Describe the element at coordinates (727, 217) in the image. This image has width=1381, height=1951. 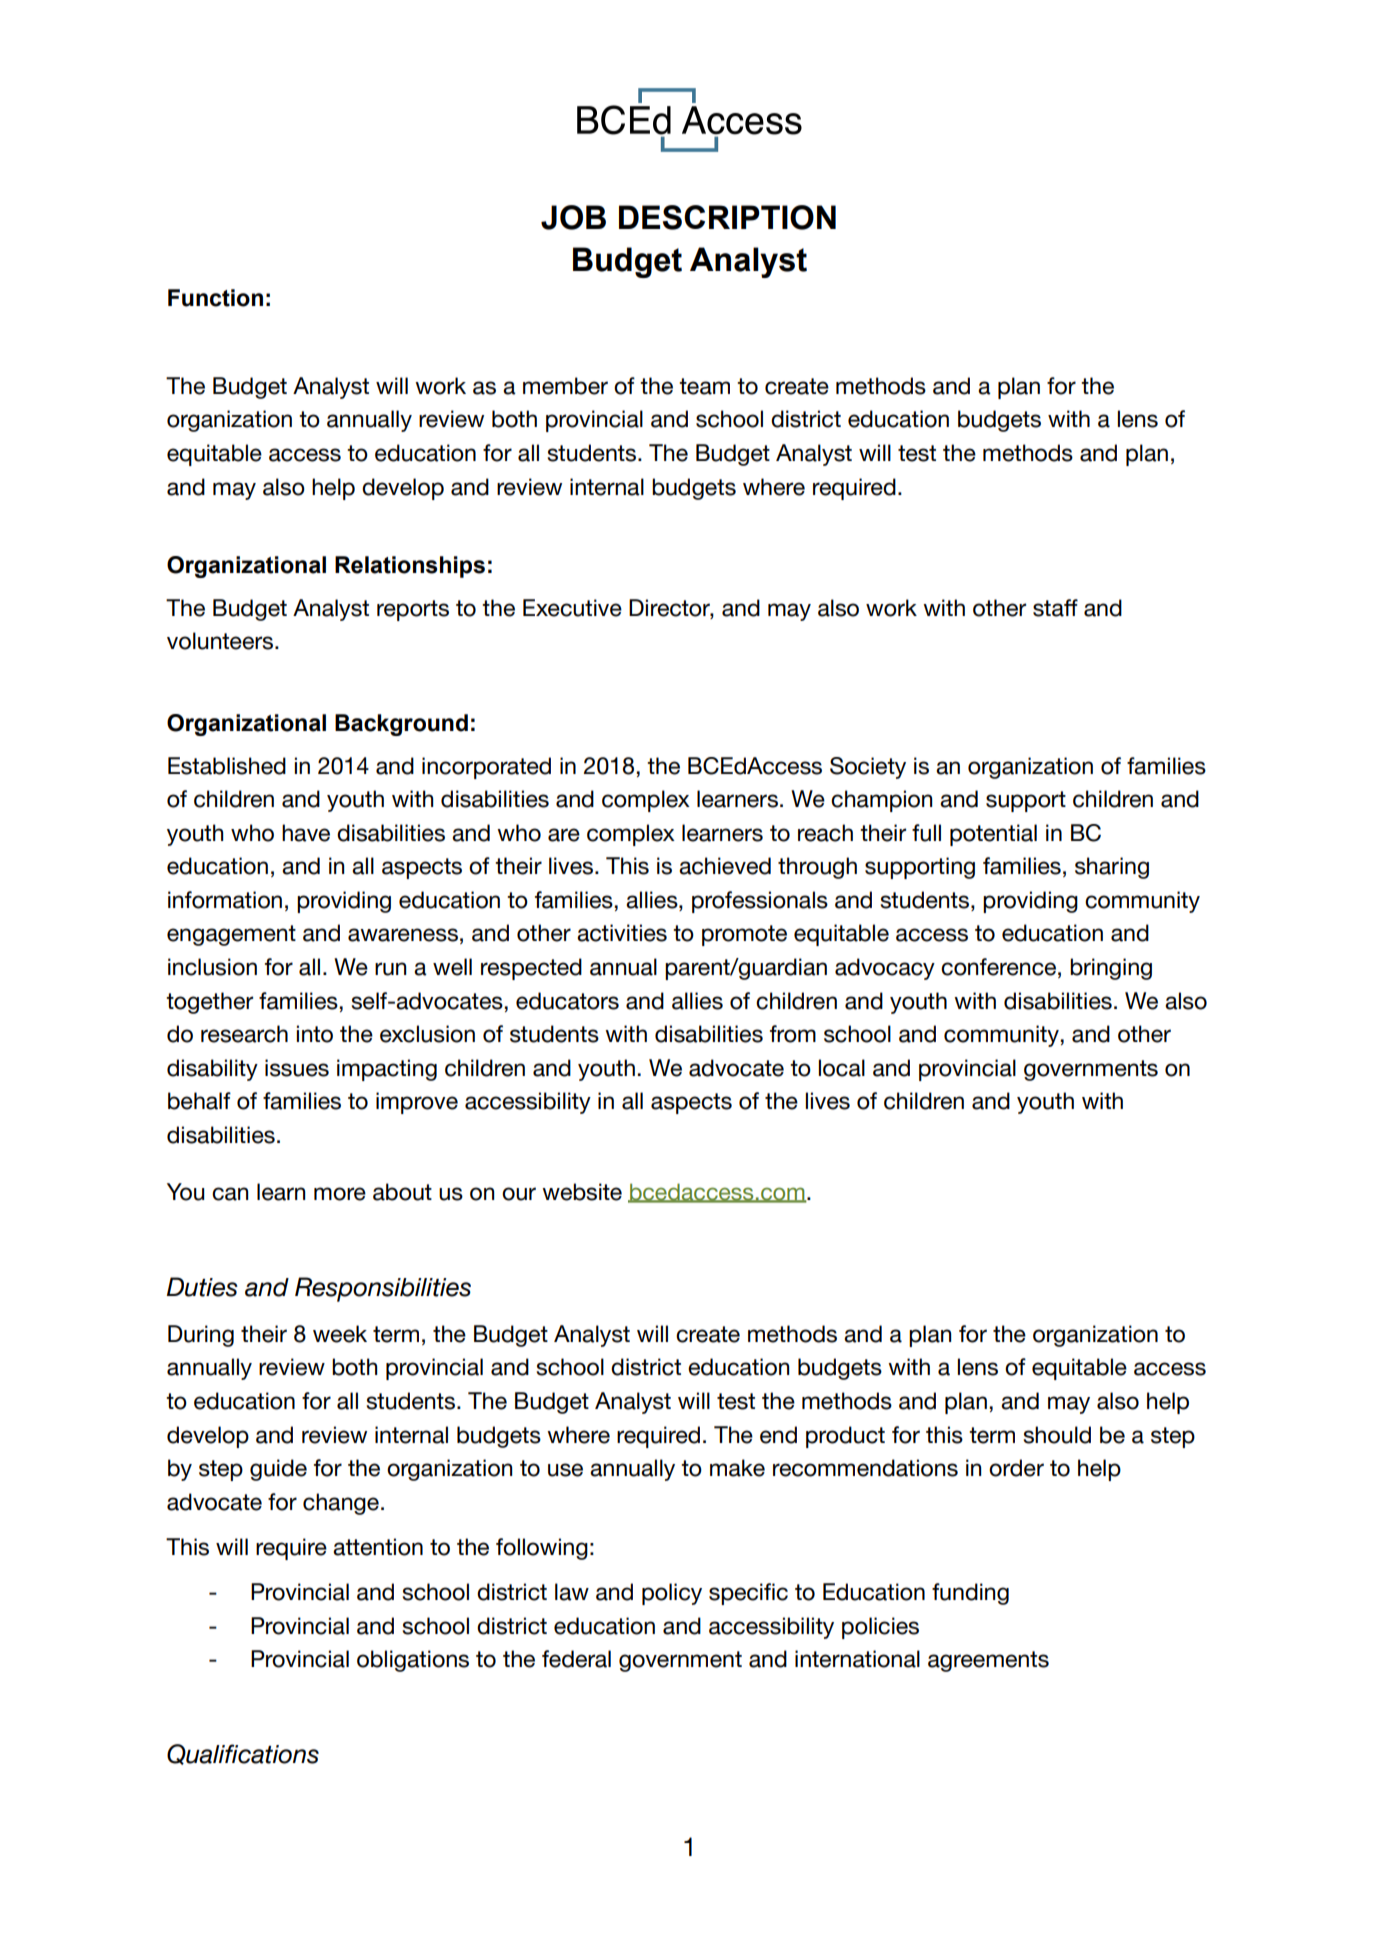
I see `DESCRIPTION` at that location.
